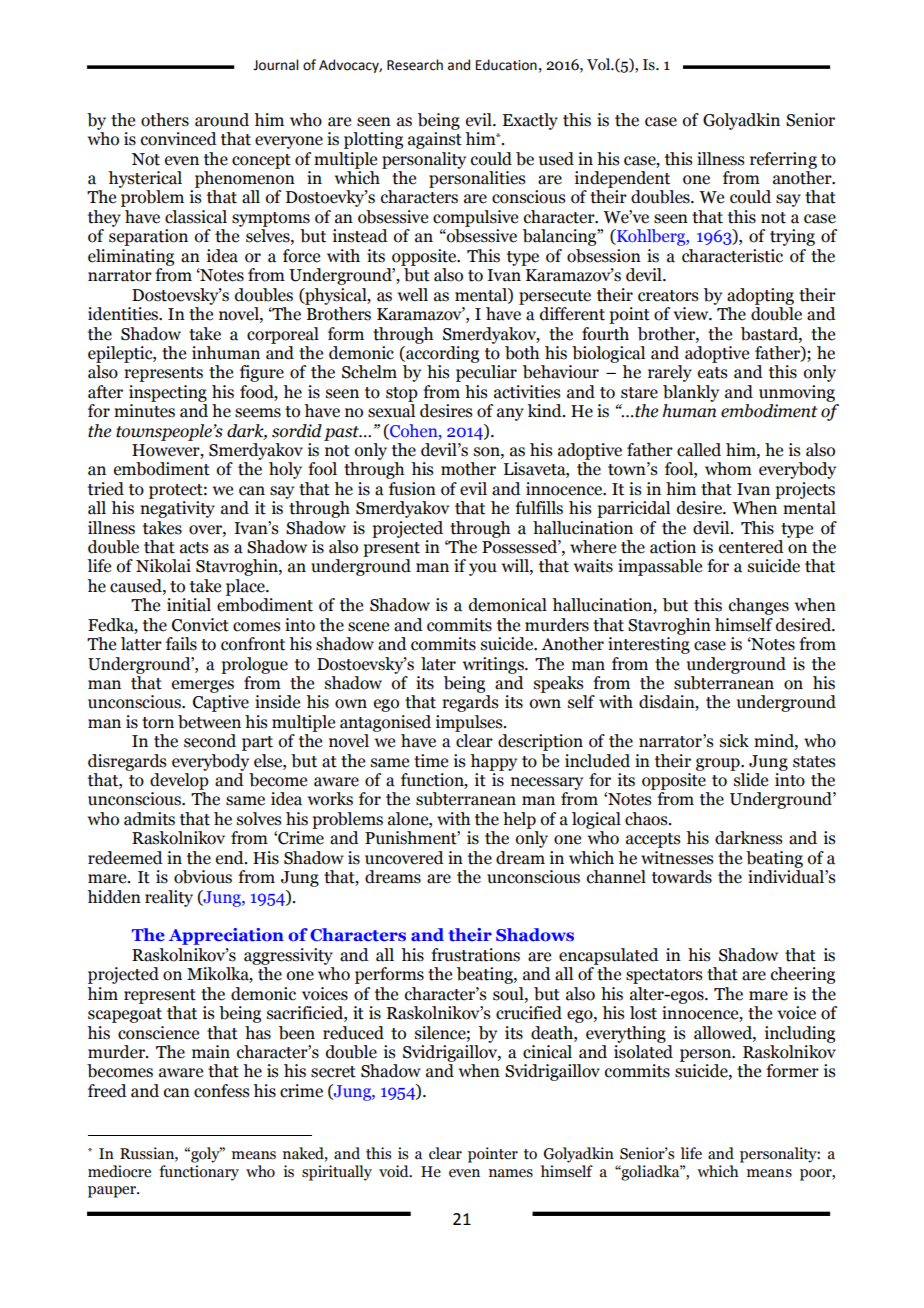 This image has width=924, height=1308. I want to click on names, so click(511, 1173).
